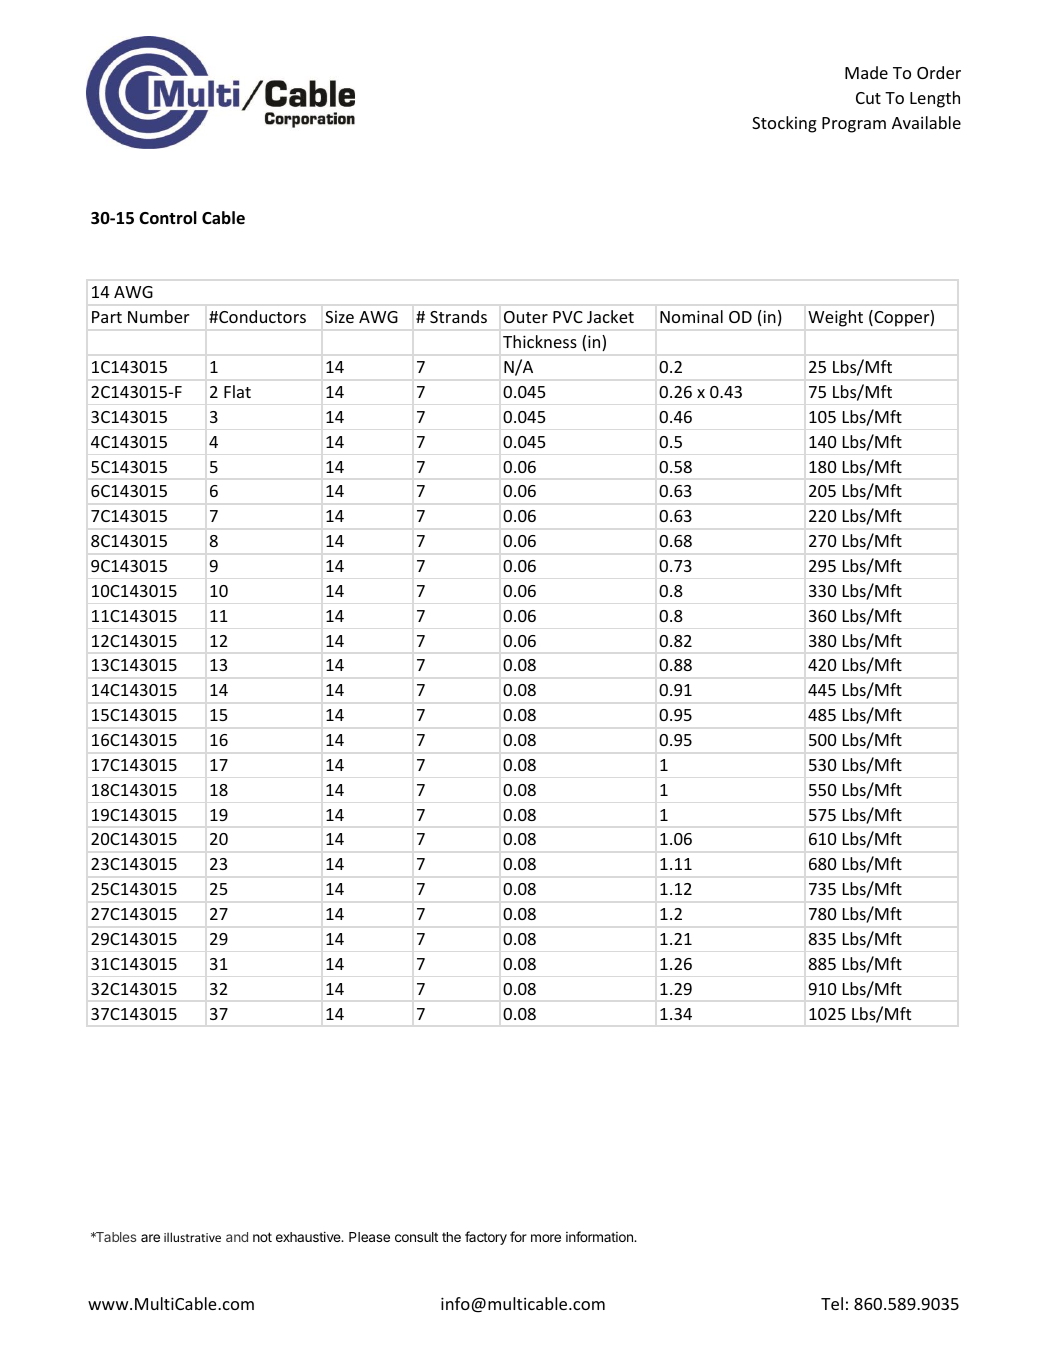 This screenshot has width=1048, height=1356. I want to click on more, so click(546, 1238).
